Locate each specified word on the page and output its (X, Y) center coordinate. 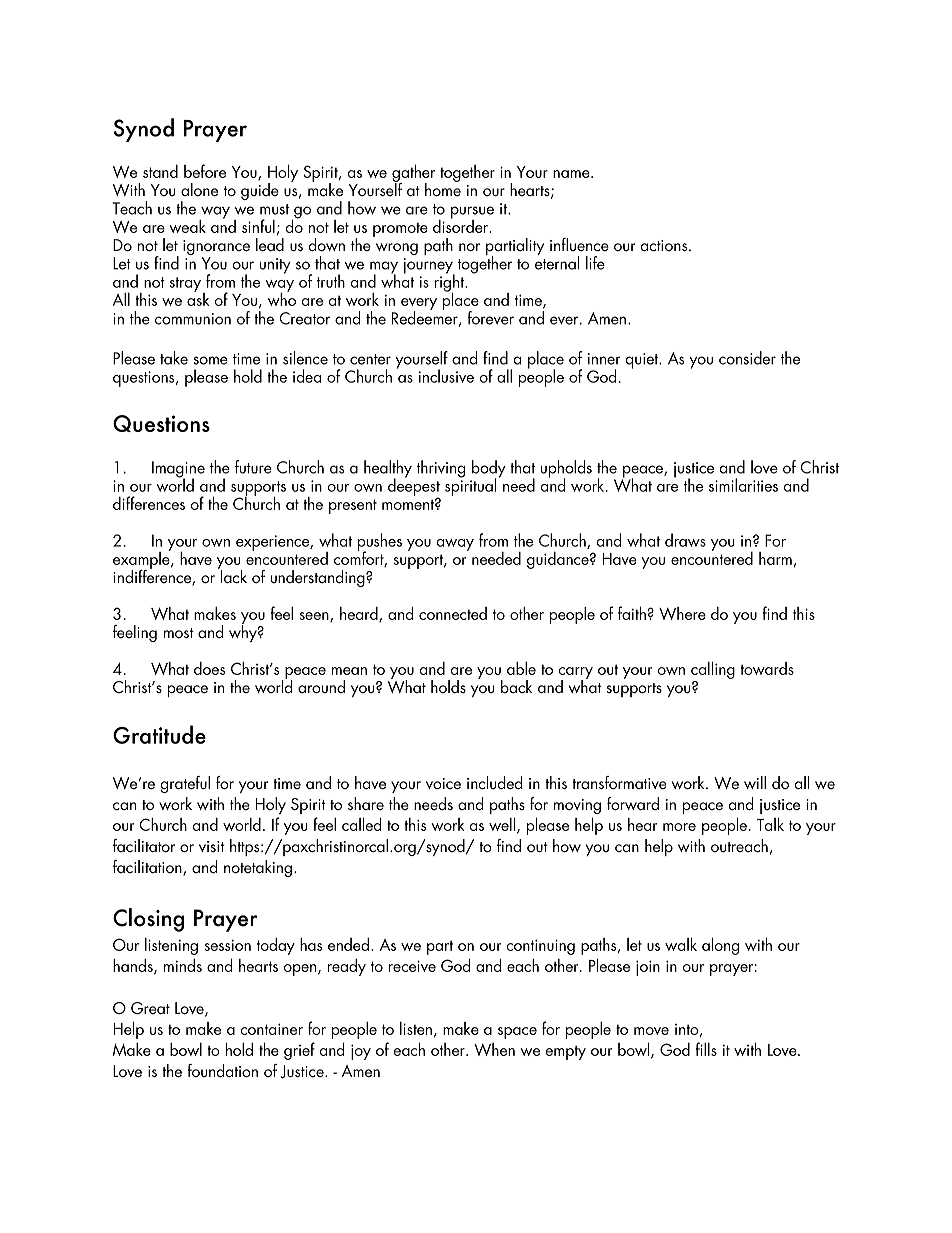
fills (706, 1049)
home (443, 188)
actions (665, 245)
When (494, 1049)
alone (199, 189)
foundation (223, 1070)
